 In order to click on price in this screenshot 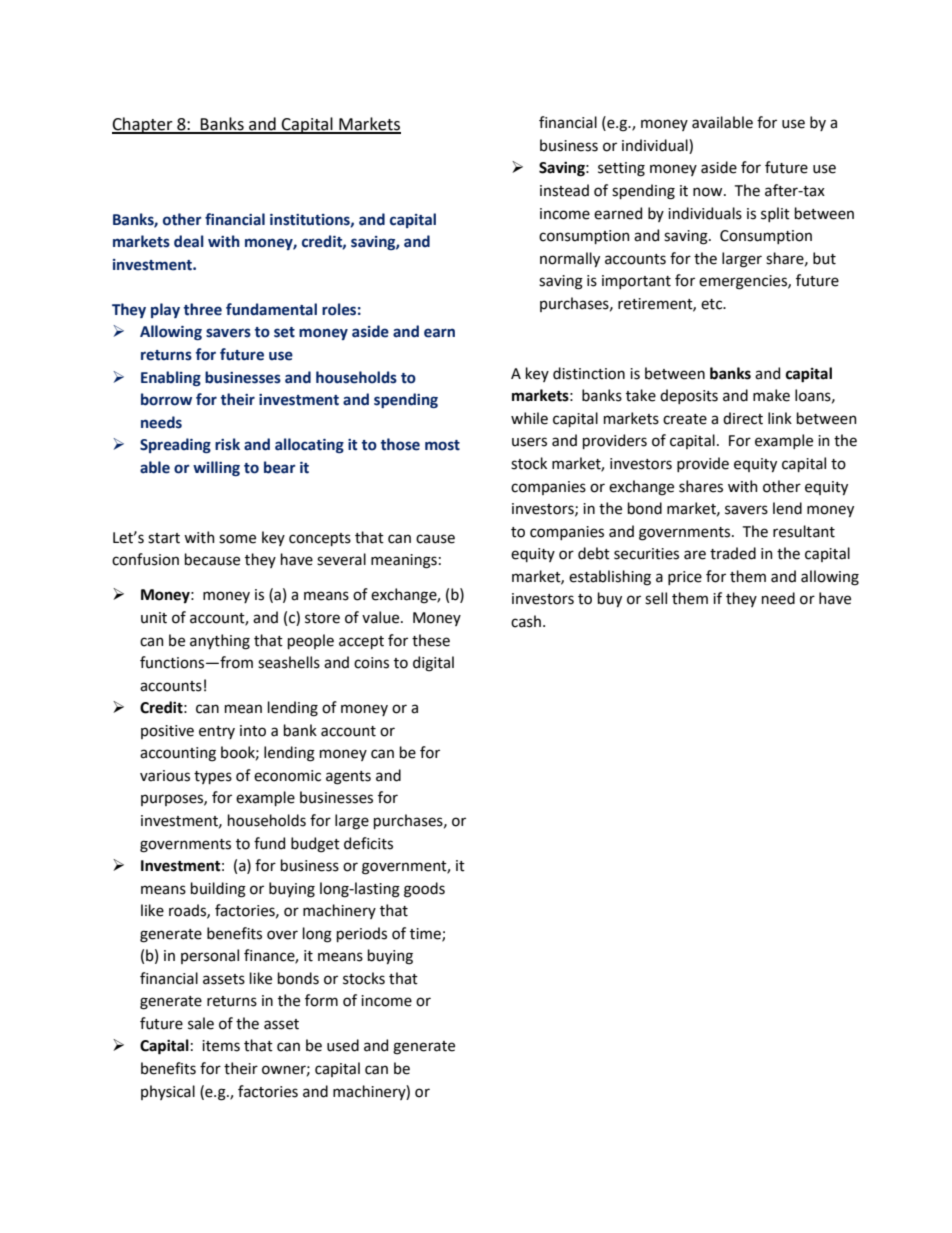, I will do `click(685, 578)`.
